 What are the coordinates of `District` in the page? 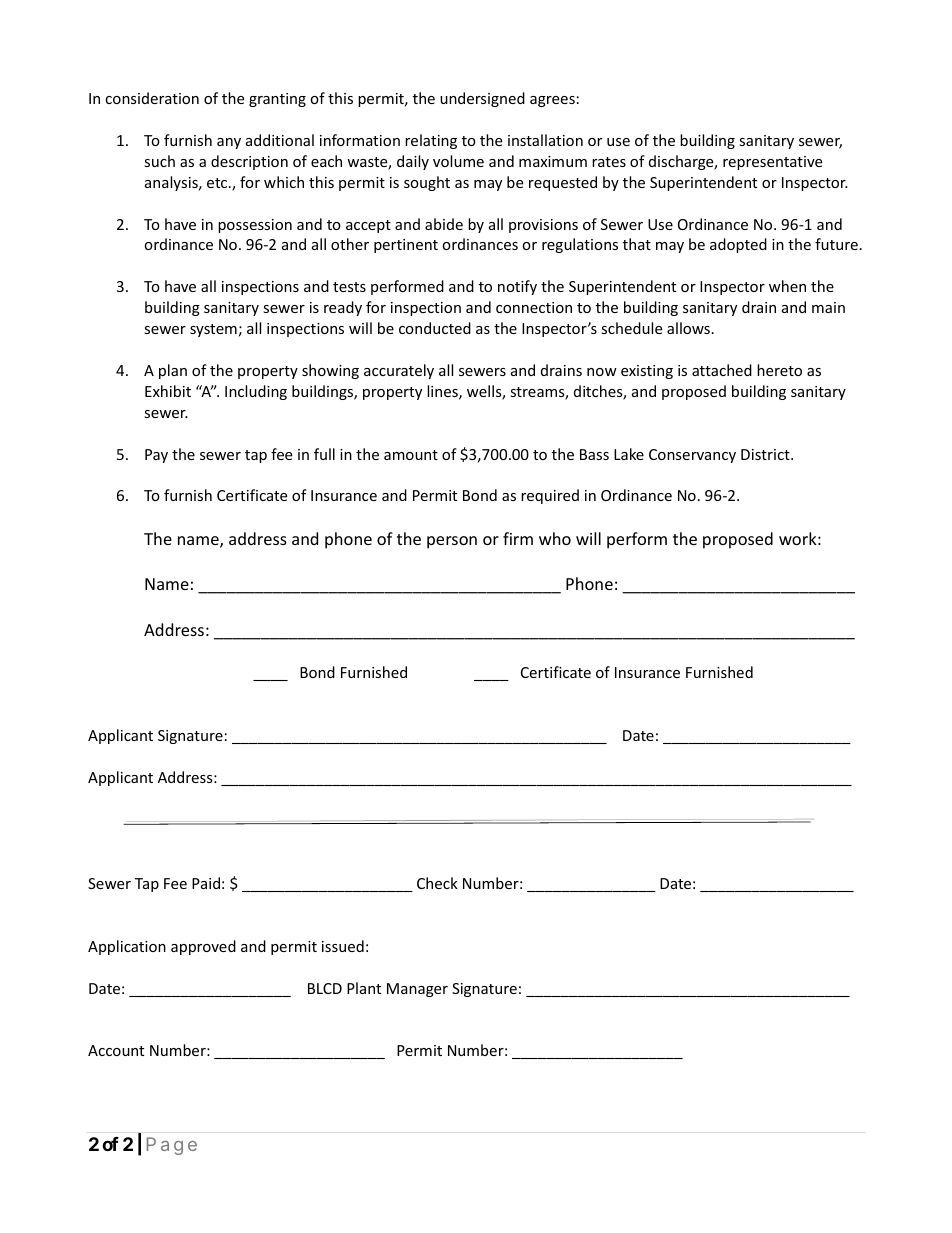 It's located at (766, 454).
